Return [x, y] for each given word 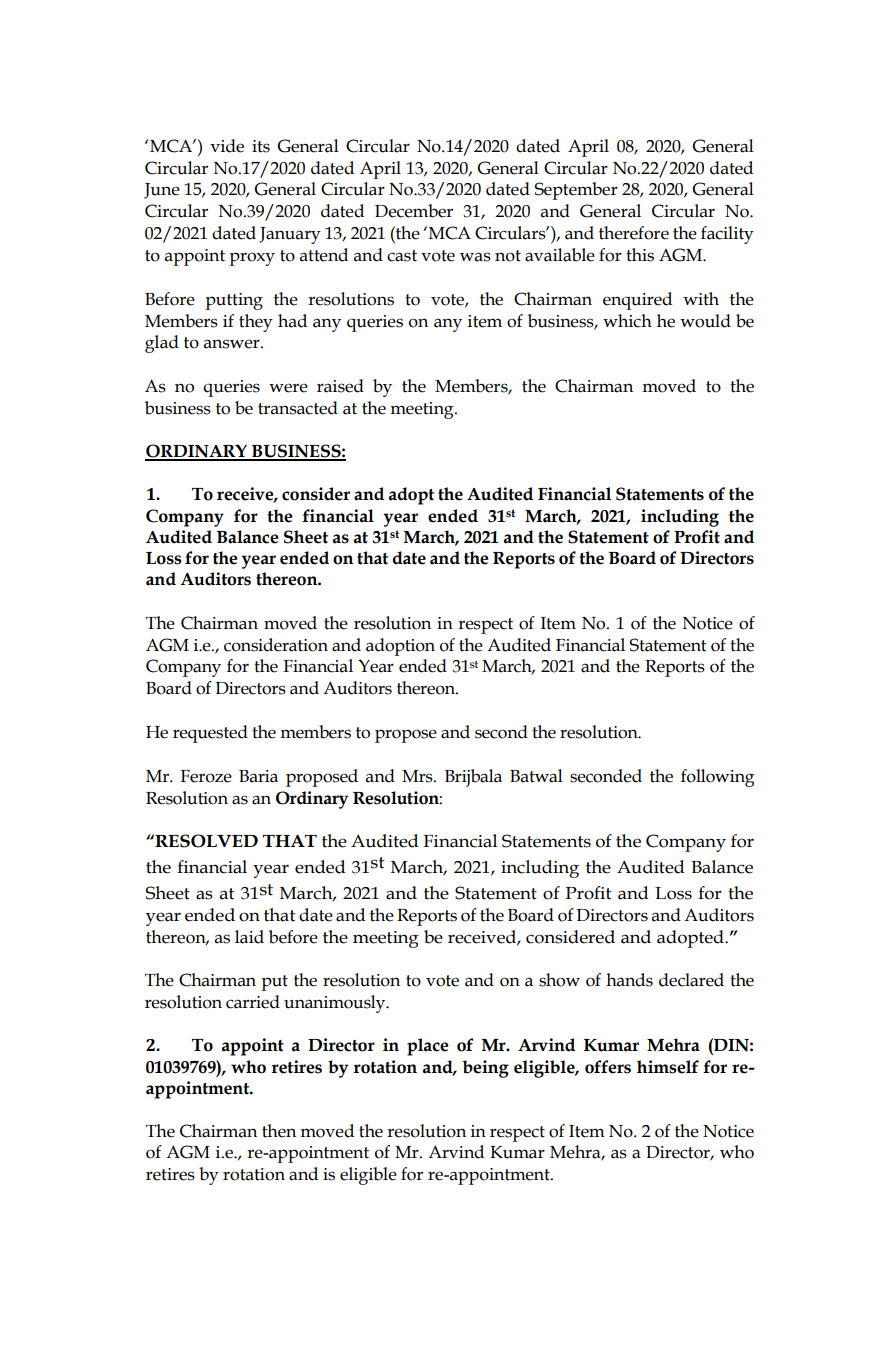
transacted [298, 408]
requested [210, 734]
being [486, 1069]
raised [340, 386]
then [279, 1131]
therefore [634, 233]
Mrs [418, 776]
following [718, 778]
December [414, 211]
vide [227, 146]
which [627, 321]
